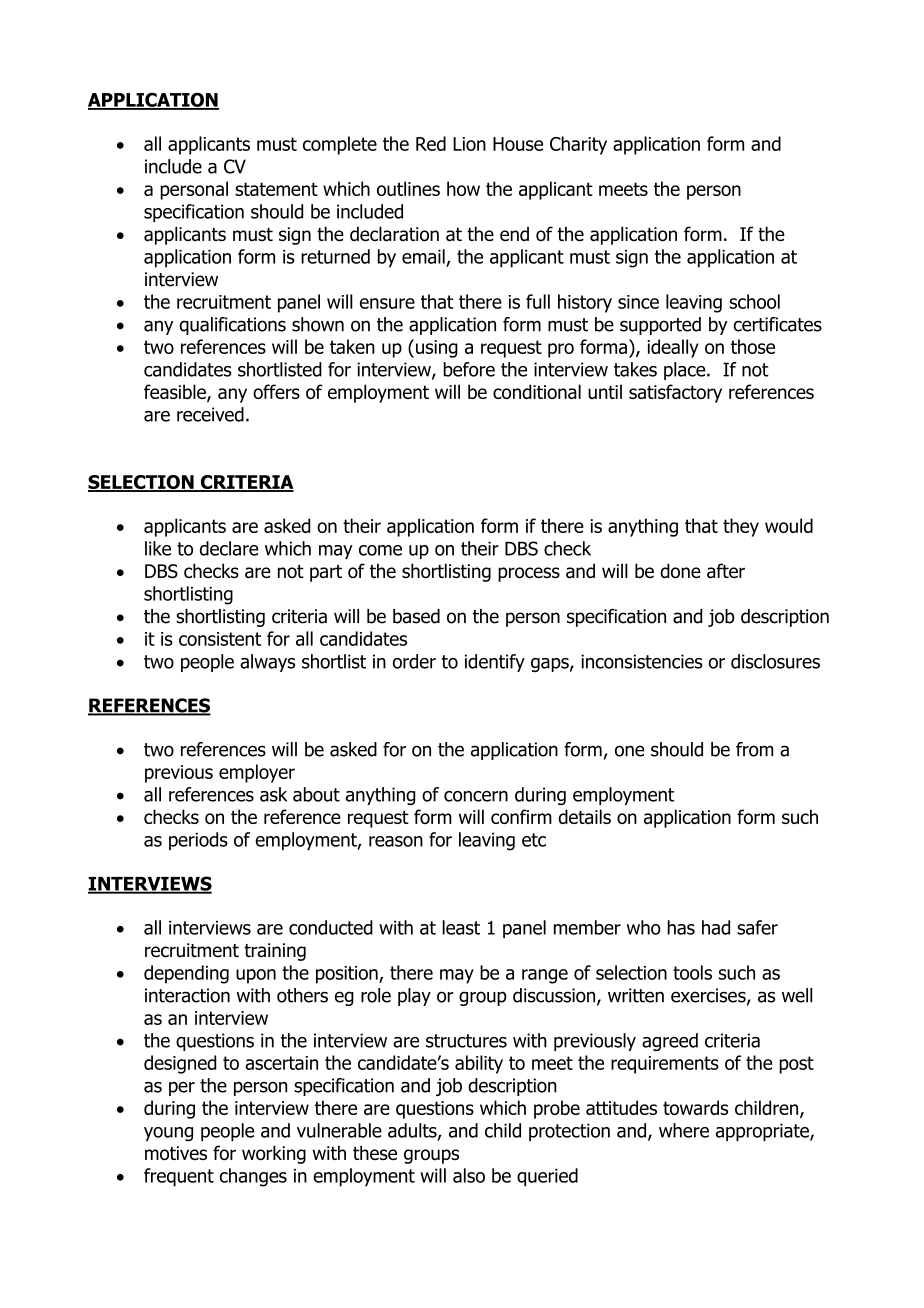 The image size is (924, 1308). What do you see at coordinates (469, 1175) in the screenshot?
I see `also` at bounding box center [469, 1175].
